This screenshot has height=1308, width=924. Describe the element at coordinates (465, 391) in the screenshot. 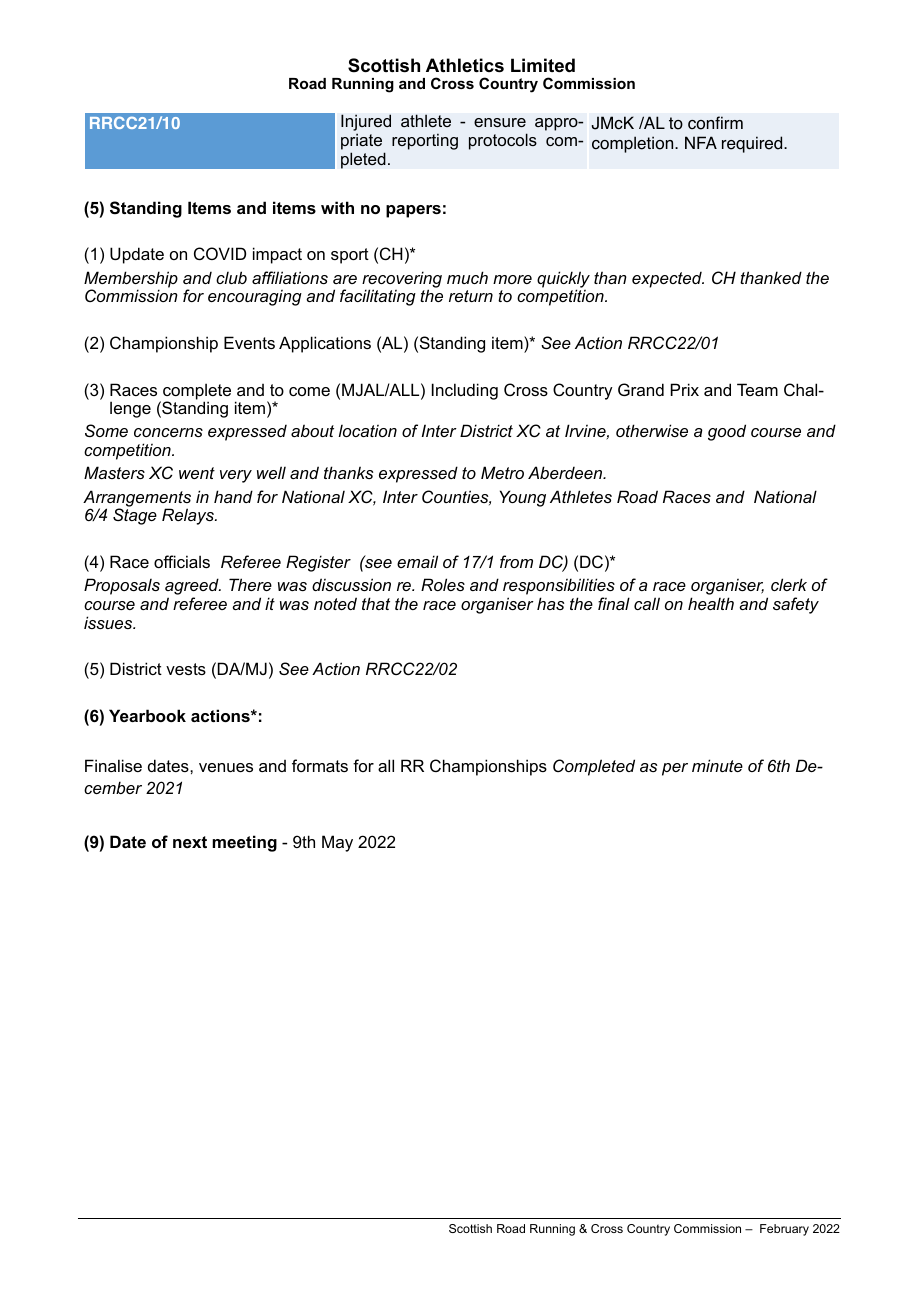

I see `Including` at that location.
